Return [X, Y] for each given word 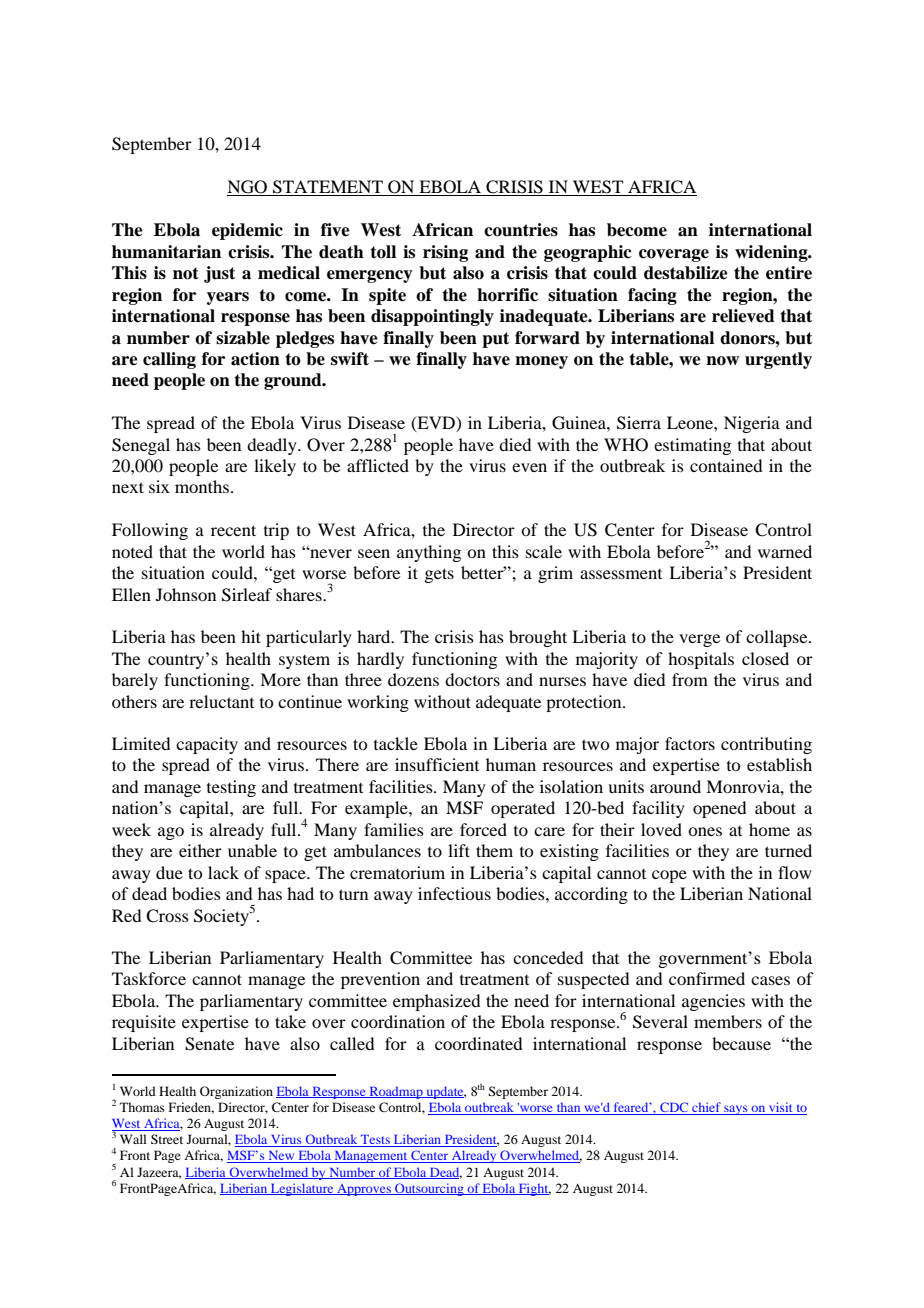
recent [233, 530]
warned [785, 551]
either [200, 850]
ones [705, 831]
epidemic [247, 231]
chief [706, 1108]
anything [429, 553]
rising [445, 253]
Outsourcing [429, 1189]
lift [459, 850]
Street [167, 1139]
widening [772, 253]
